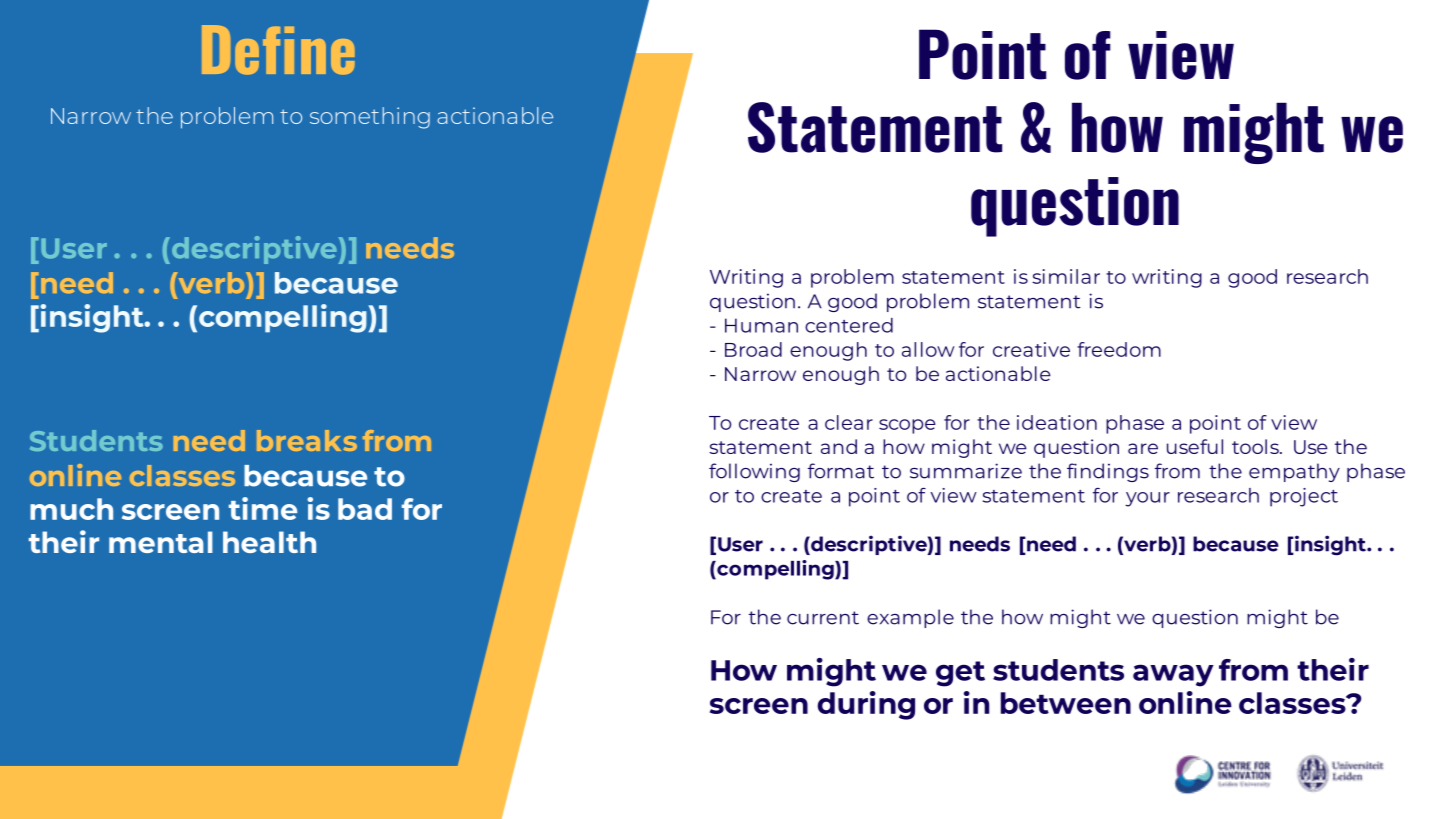 This screenshot has width=1456, height=819. Describe the element at coordinates (263, 508) in the screenshot. I see `time` at that location.
